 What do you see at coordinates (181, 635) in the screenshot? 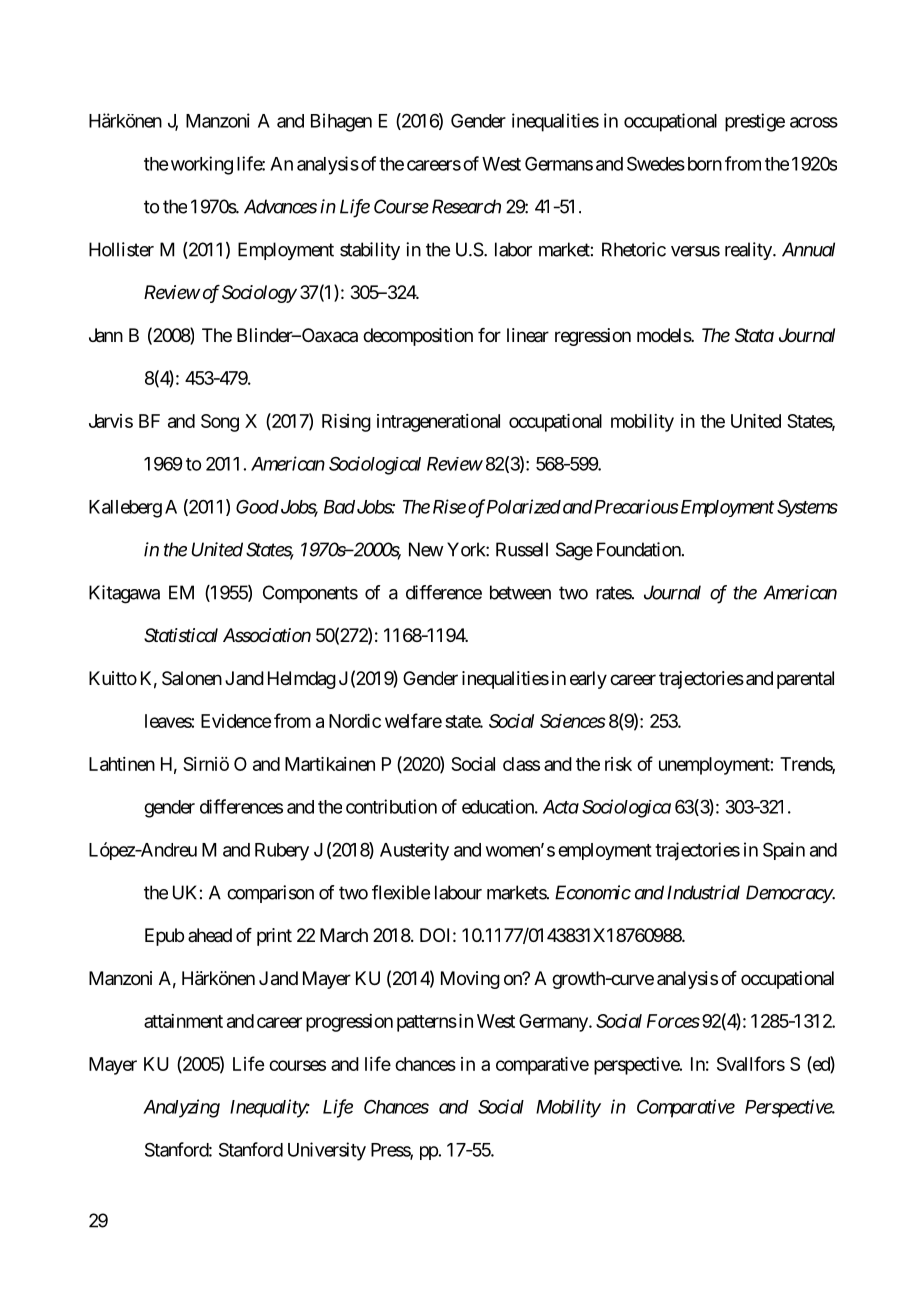
I see `Statistical` at bounding box center [181, 635].
